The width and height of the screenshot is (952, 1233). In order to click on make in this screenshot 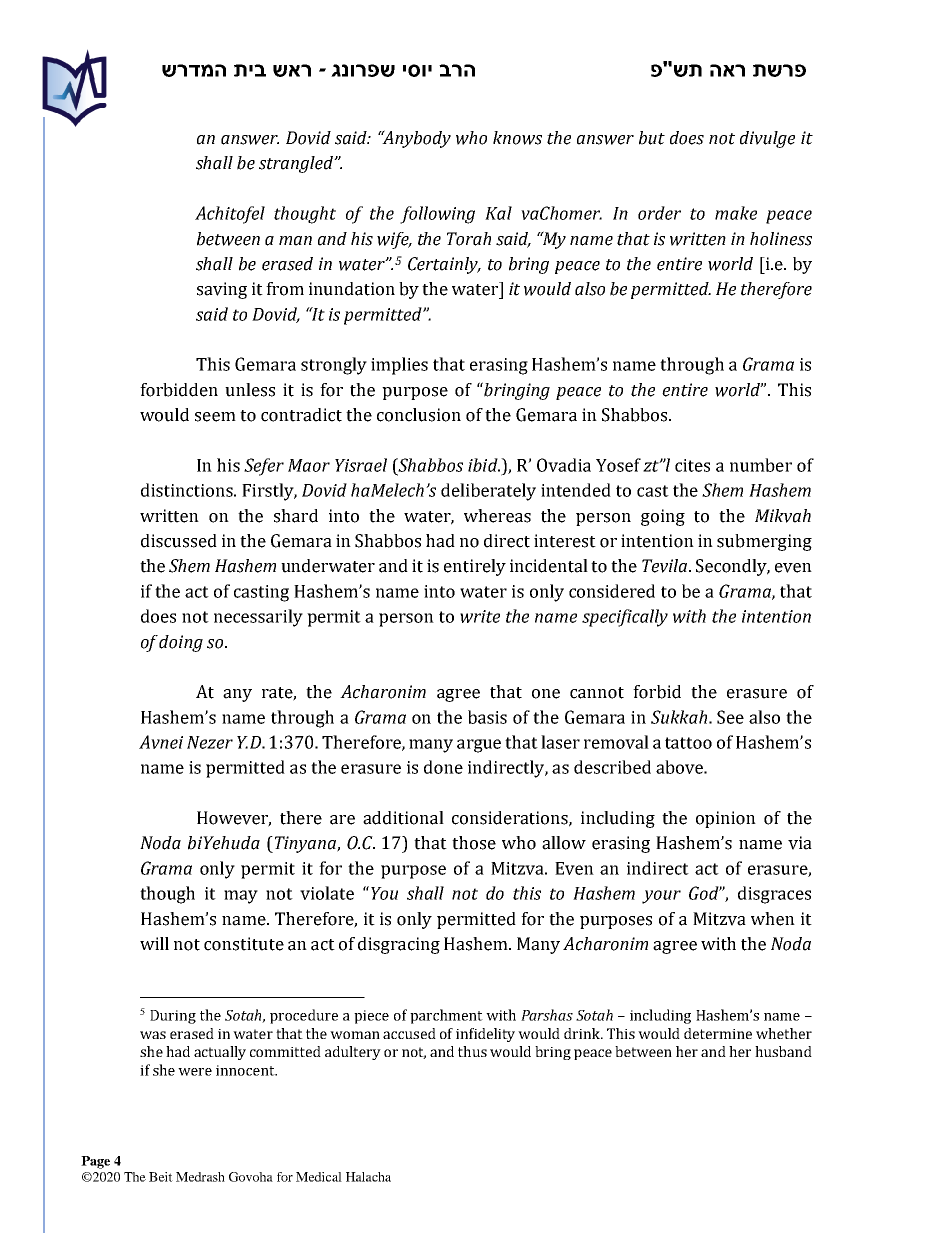, I will do `click(736, 213)`.
